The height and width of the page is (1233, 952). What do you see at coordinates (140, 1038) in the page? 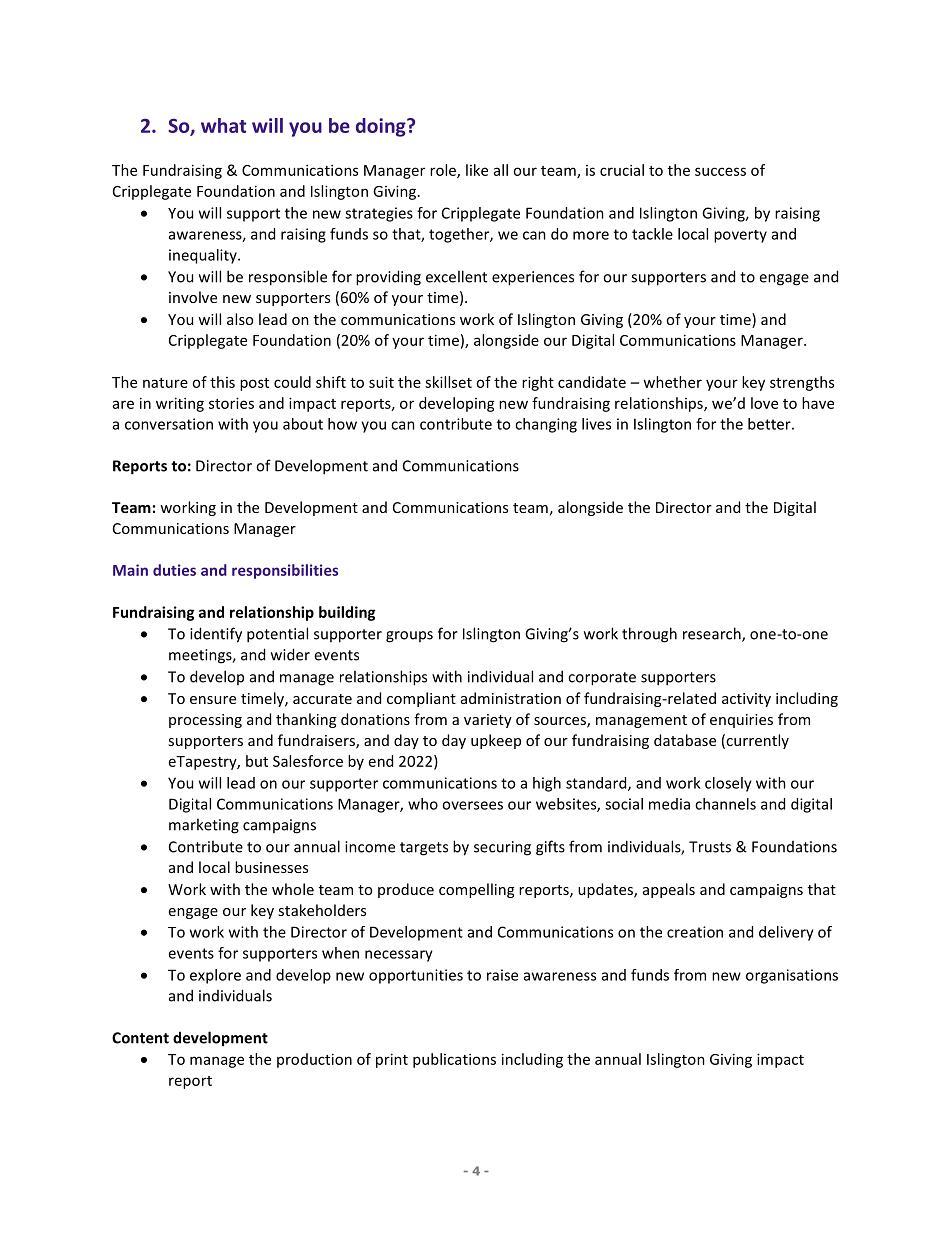
I see `Content` at bounding box center [140, 1038].
